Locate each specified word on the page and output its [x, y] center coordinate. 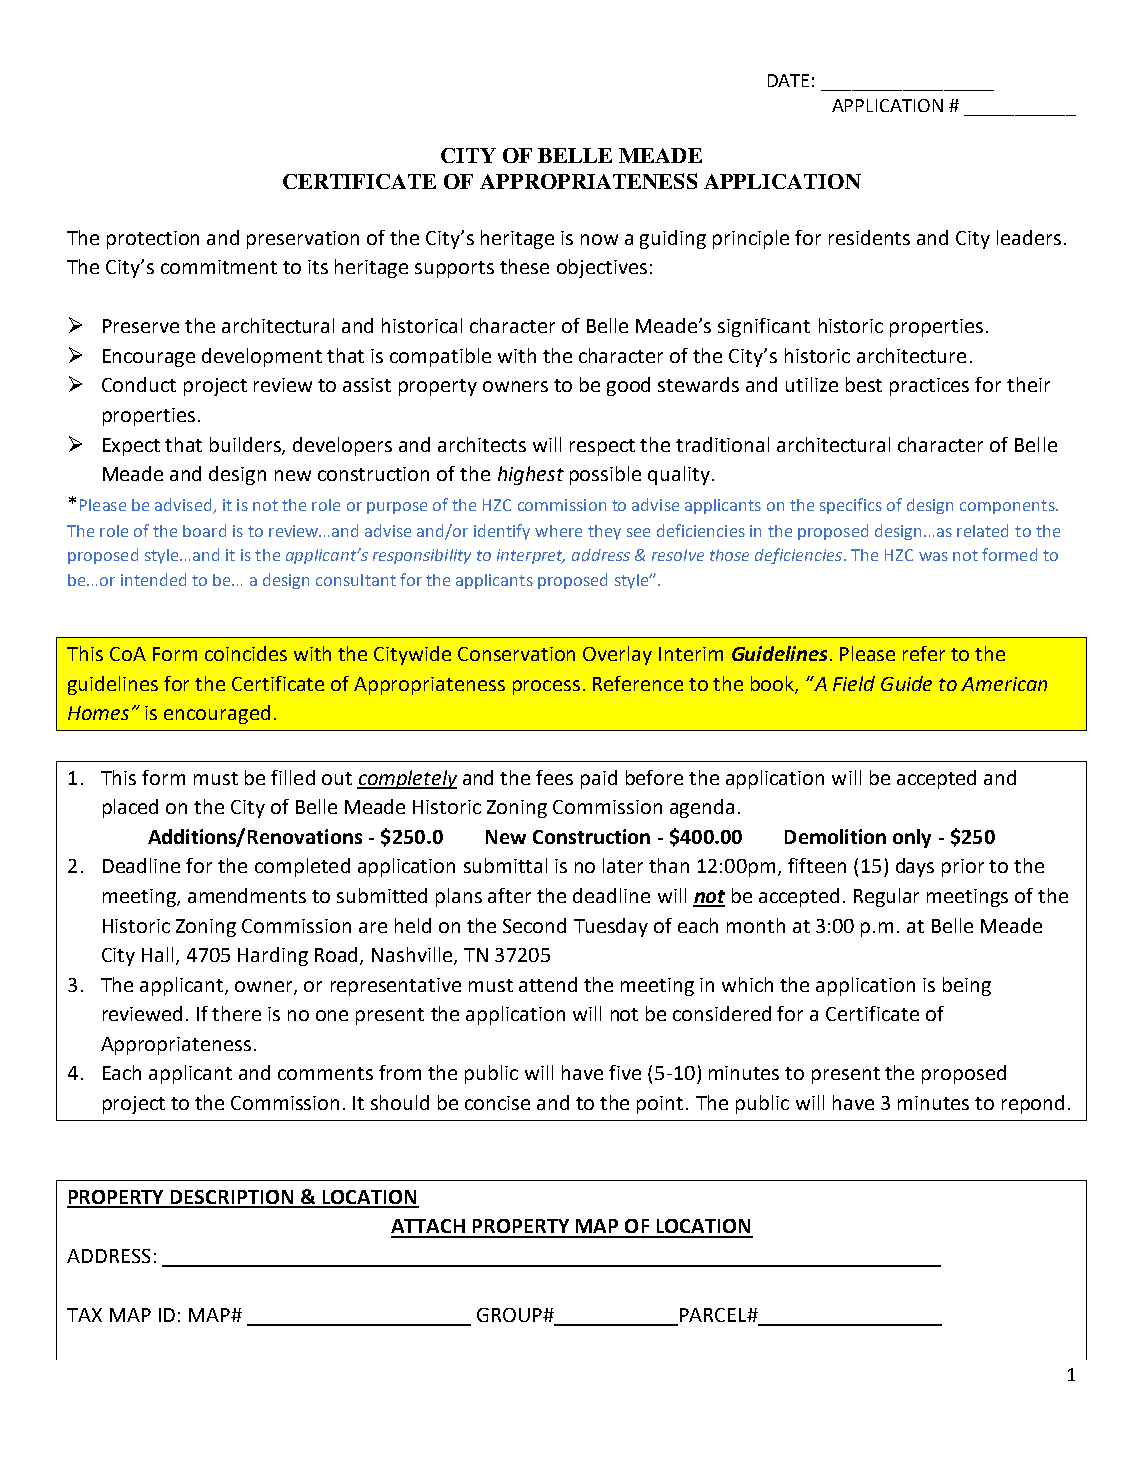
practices [929, 387]
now [599, 239]
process [546, 687]
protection [153, 240]
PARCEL [714, 1315]
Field [854, 683]
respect [602, 447]
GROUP [510, 1315]
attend [548, 984]
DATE [788, 80]
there [236, 1013]
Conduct [139, 384]
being [967, 986]
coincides [246, 653]
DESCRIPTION [232, 1198]
